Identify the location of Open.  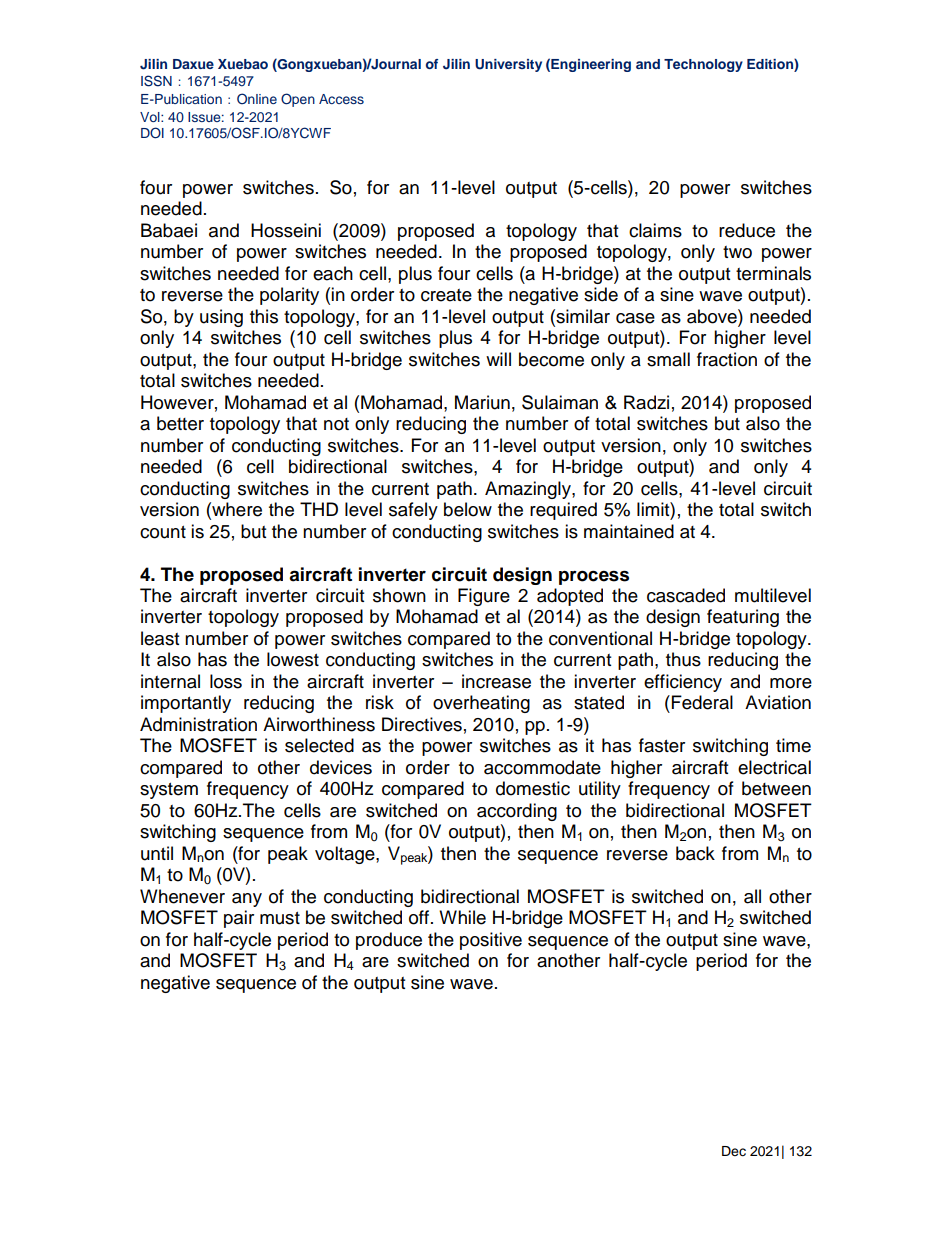
(298, 100).
